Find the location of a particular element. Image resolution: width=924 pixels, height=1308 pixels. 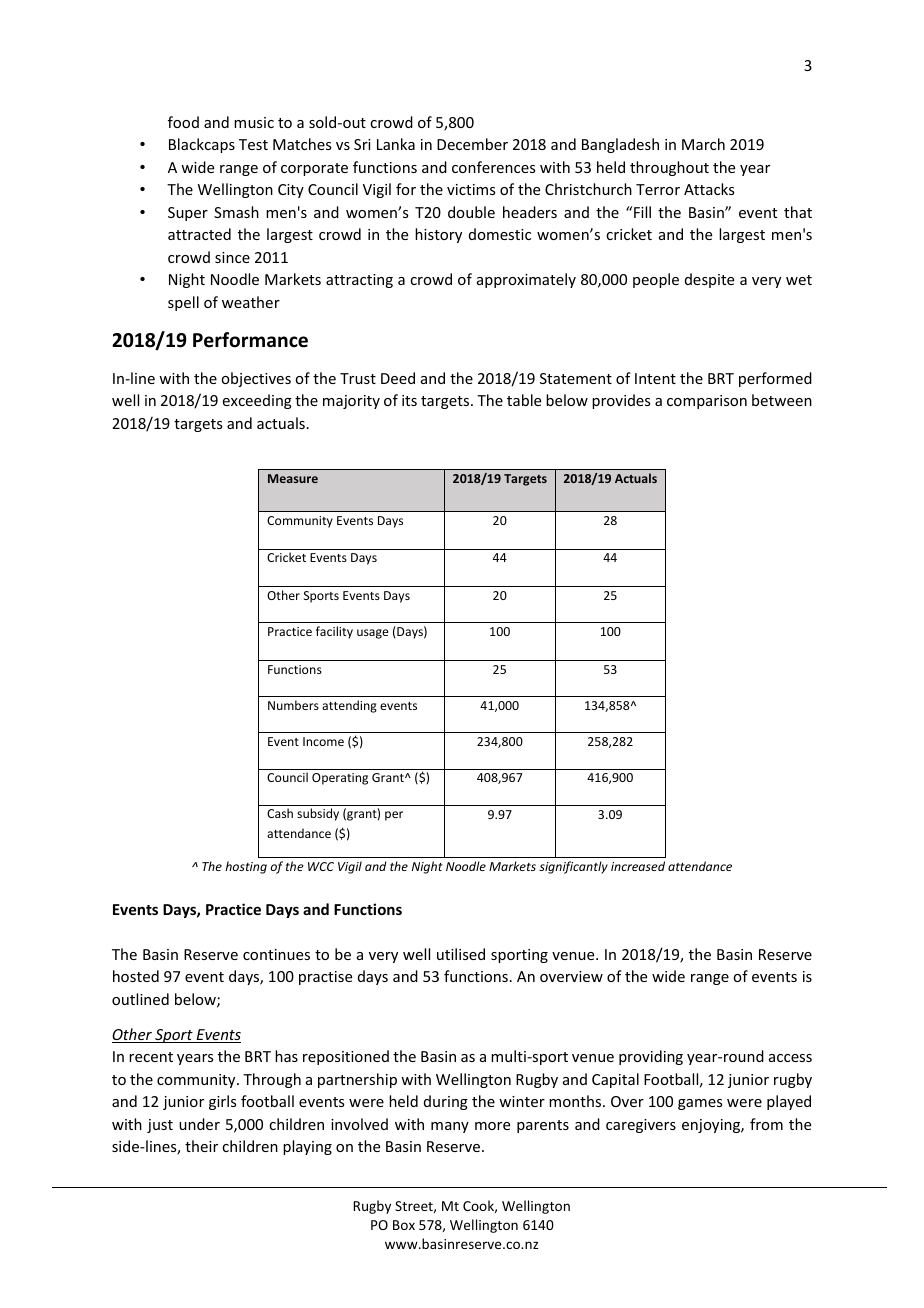

Box is located at coordinates (404, 1225).
